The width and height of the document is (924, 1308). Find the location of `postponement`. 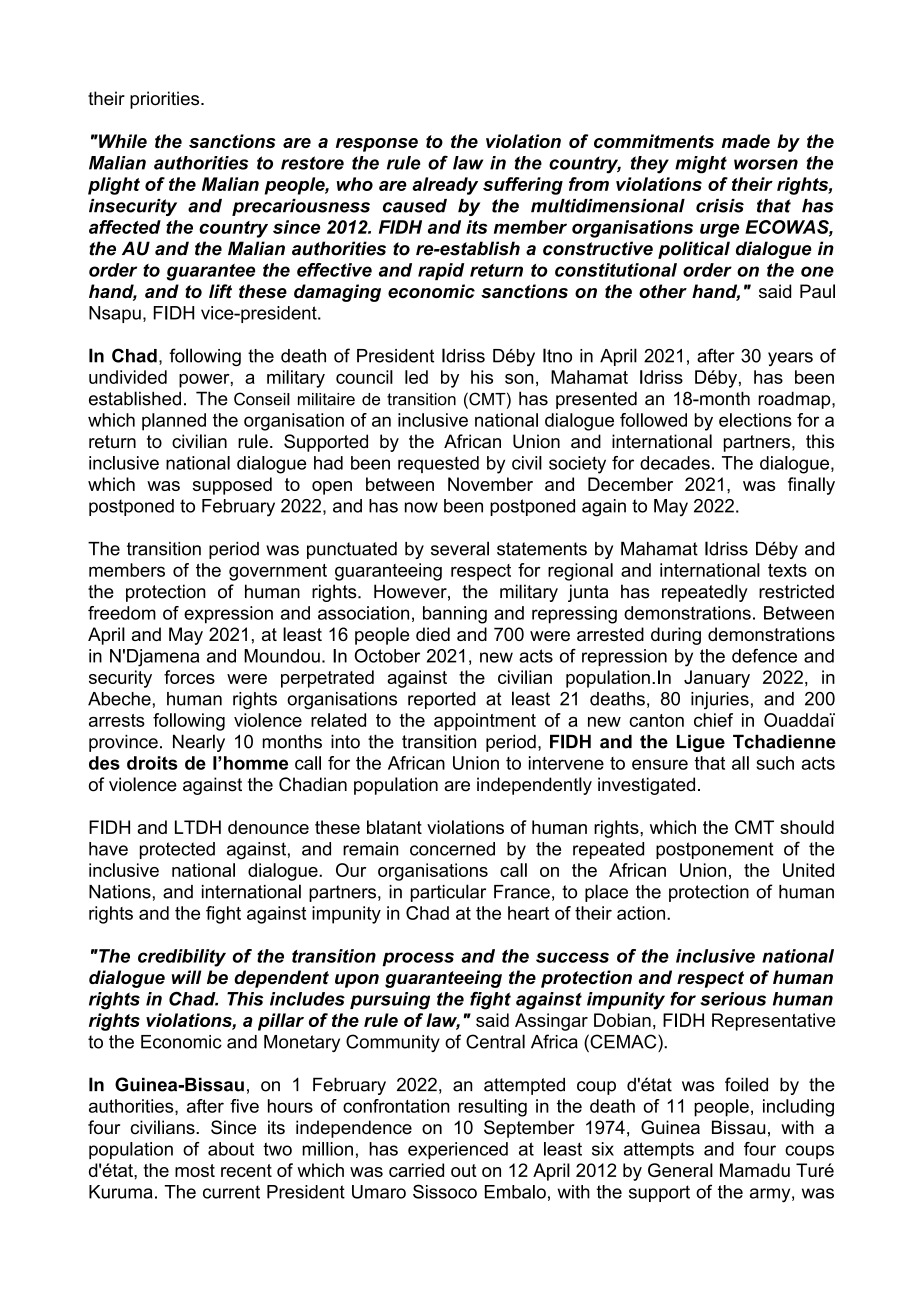

postponement is located at coordinates (715, 850).
